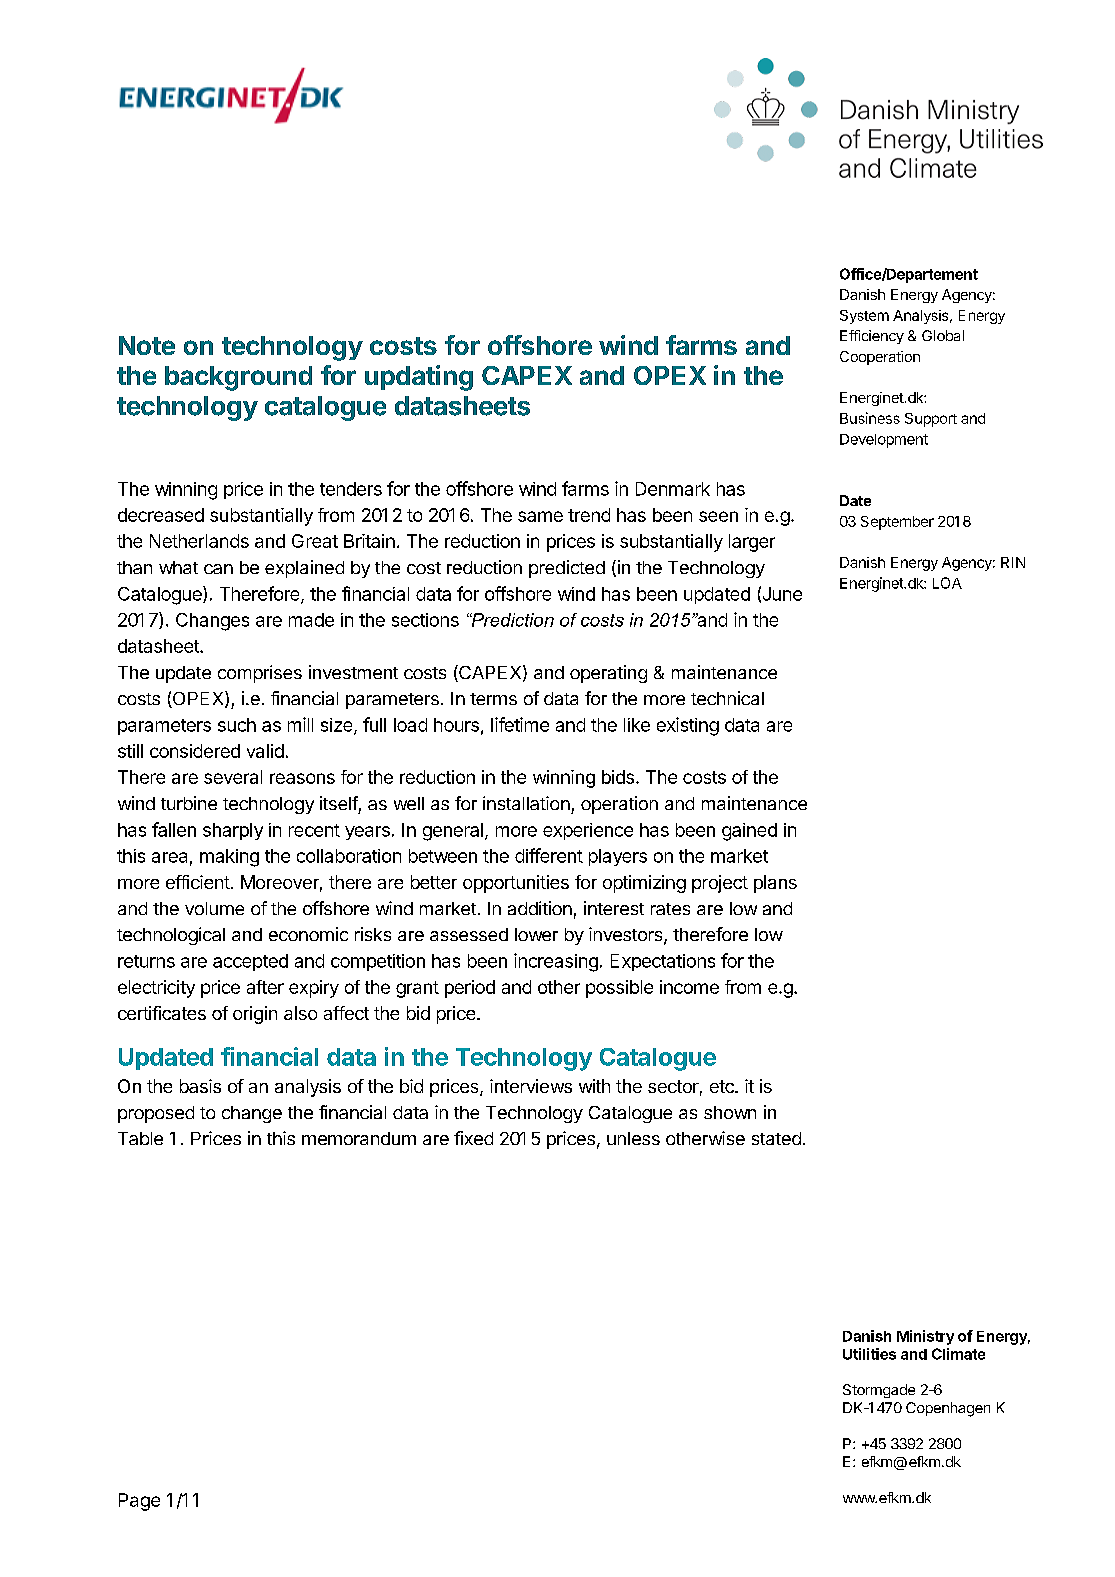 The width and height of the page is (1115, 1577). I want to click on volume, so click(214, 908).
